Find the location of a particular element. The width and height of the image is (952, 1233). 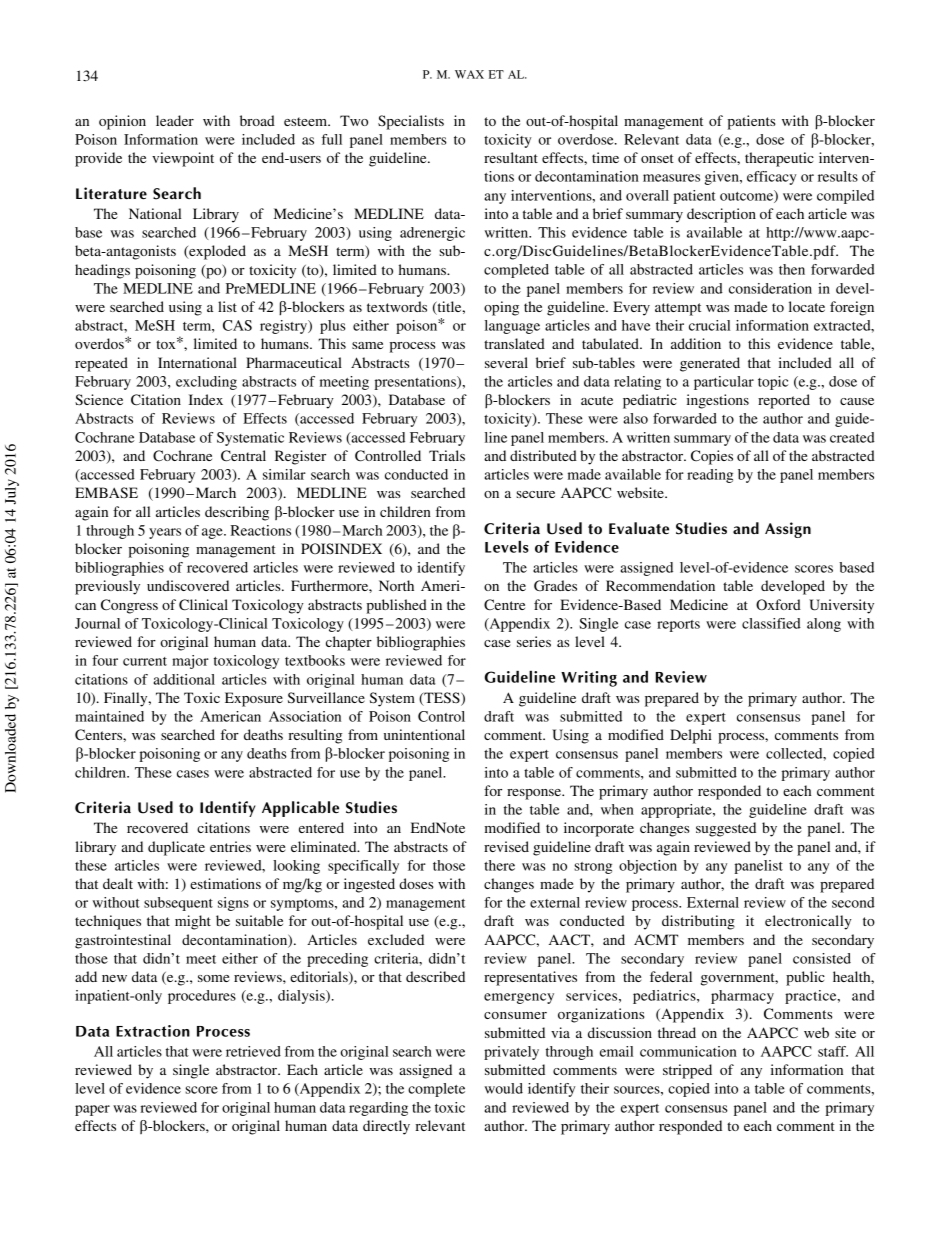

therapeutic is located at coordinates (779, 159).
